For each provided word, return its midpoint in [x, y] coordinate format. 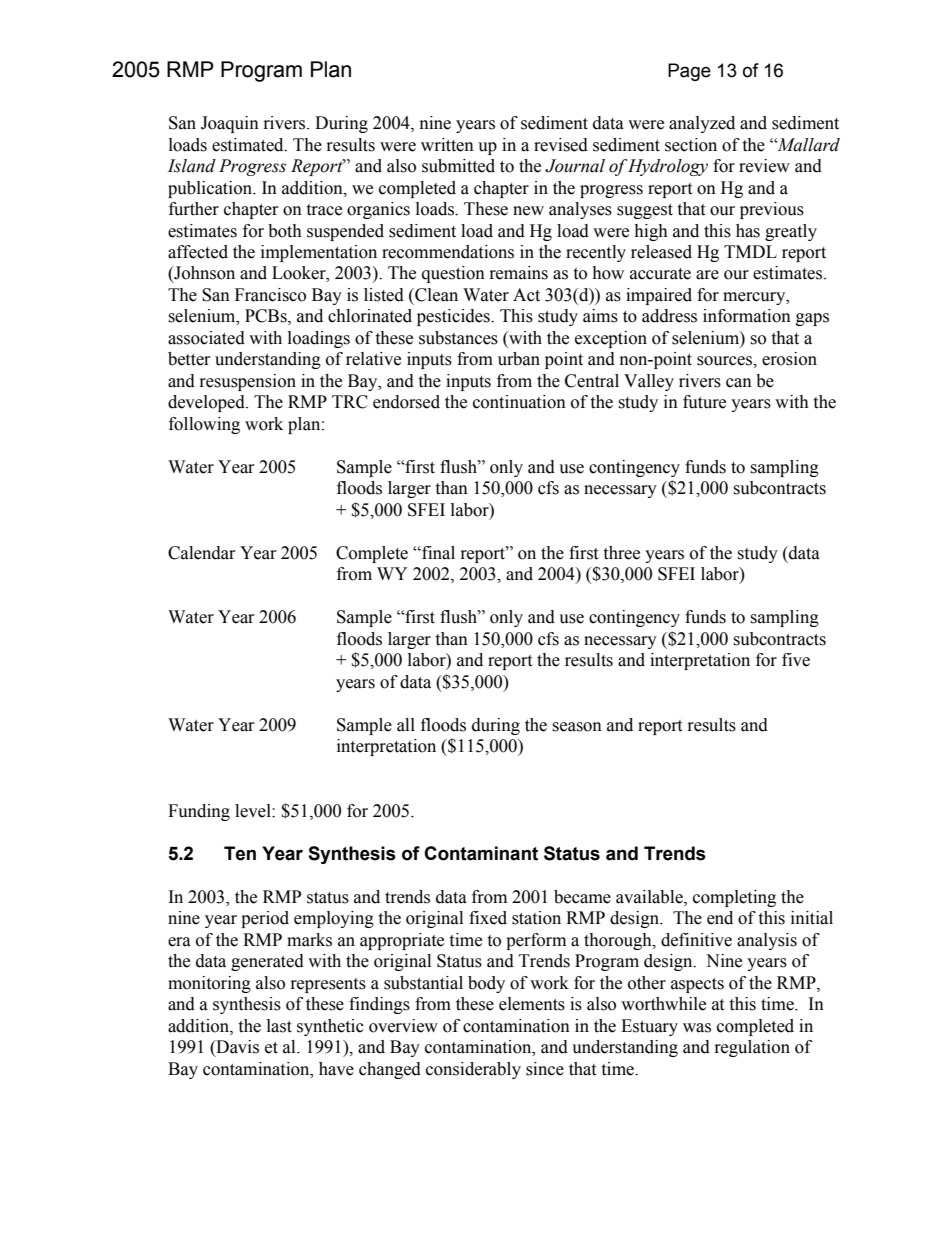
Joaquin [230, 124]
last [279, 1026]
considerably [473, 1070]
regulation [752, 1048]
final [437, 553]
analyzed [702, 124]
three [621, 553]
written [447, 145]
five [796, 660]
